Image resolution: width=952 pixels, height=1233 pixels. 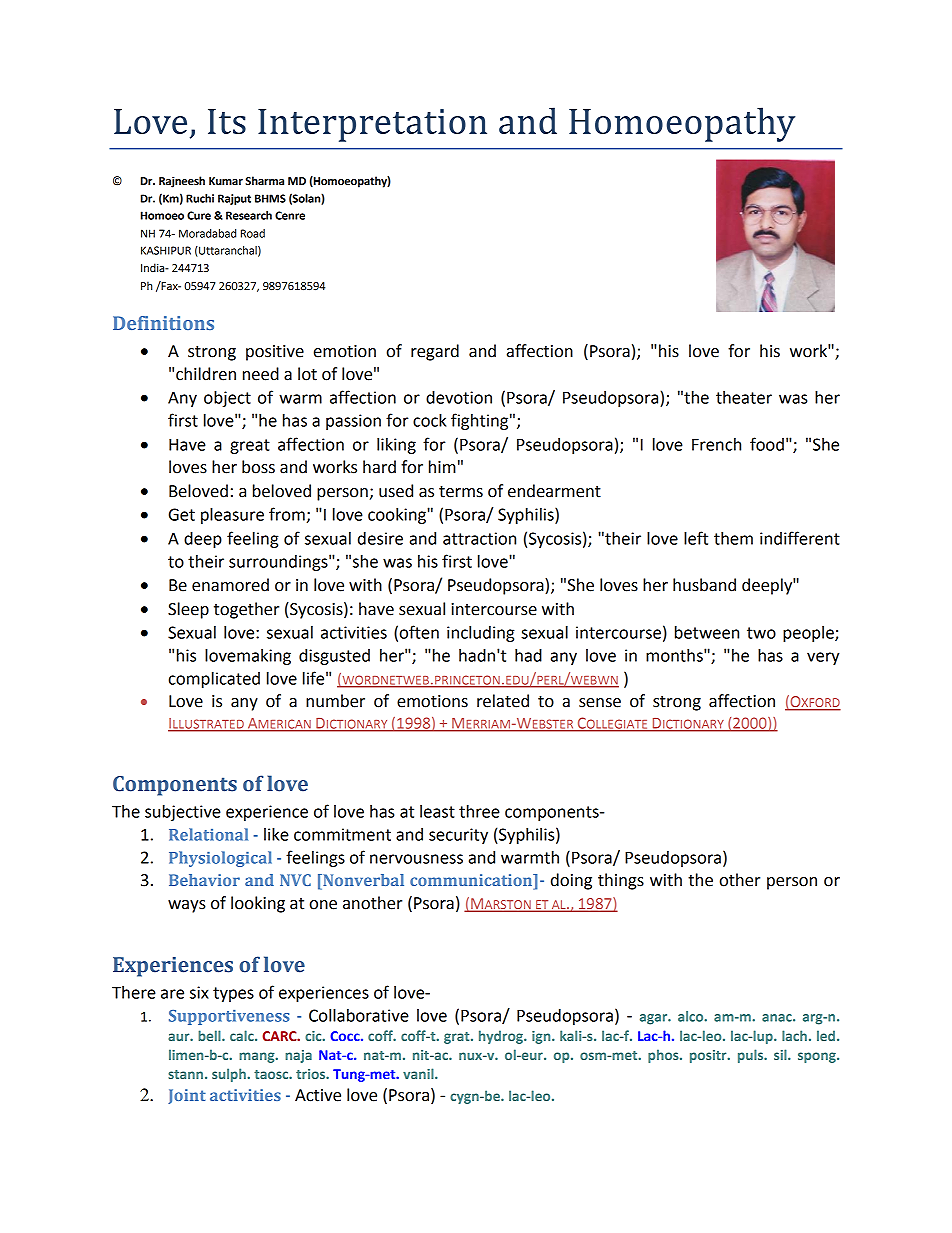 I want to click on Its, so click(x=227, y=121).
